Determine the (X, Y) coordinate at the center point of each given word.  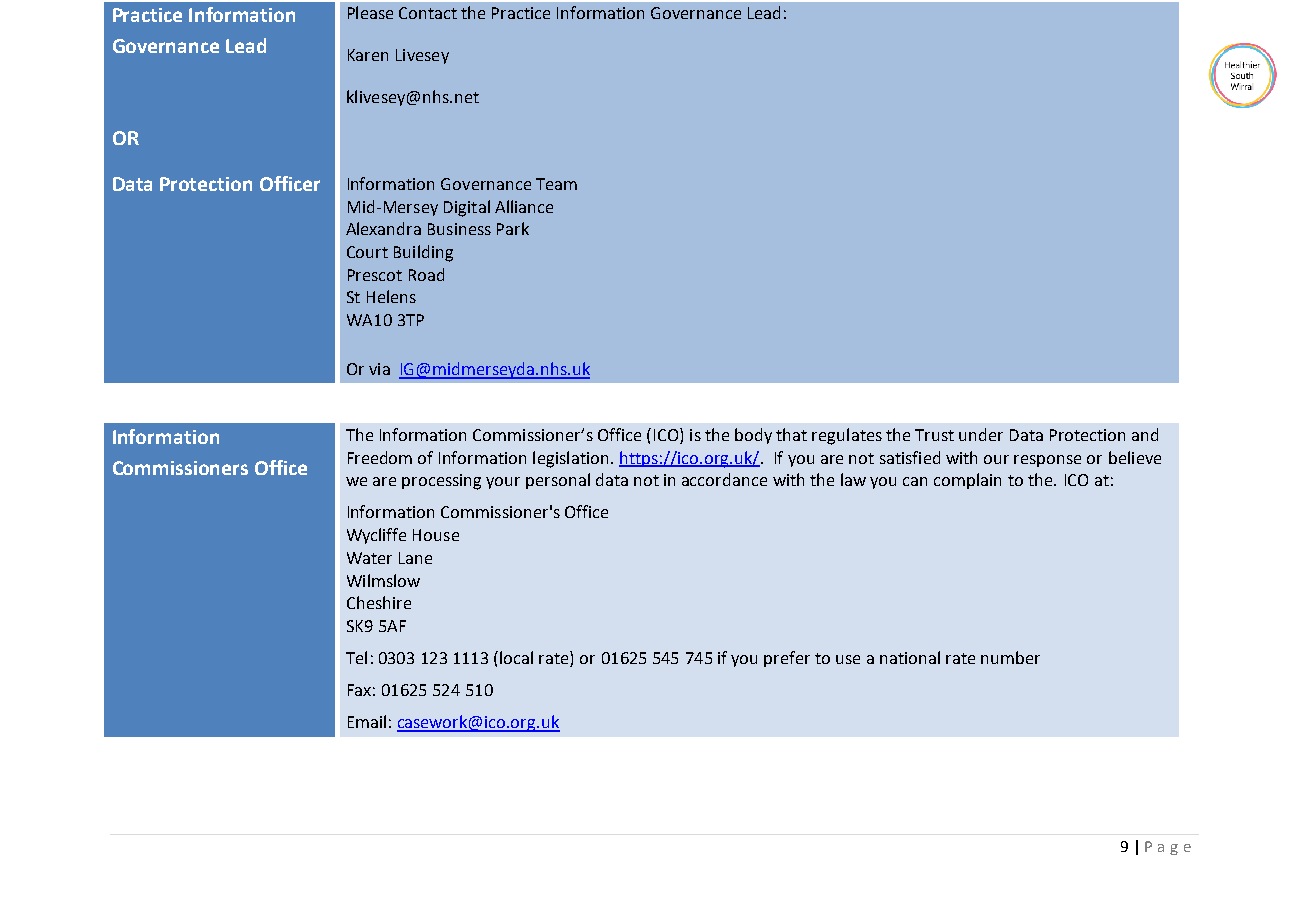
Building (423, 253)
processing (441, 482)
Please (370, 12)
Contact (428, 13)
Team (556, 184)
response (1047, 461)
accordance (724, 479)
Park (513, 228)
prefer (787, 659)
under (981, 434)
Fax (359, 690)
